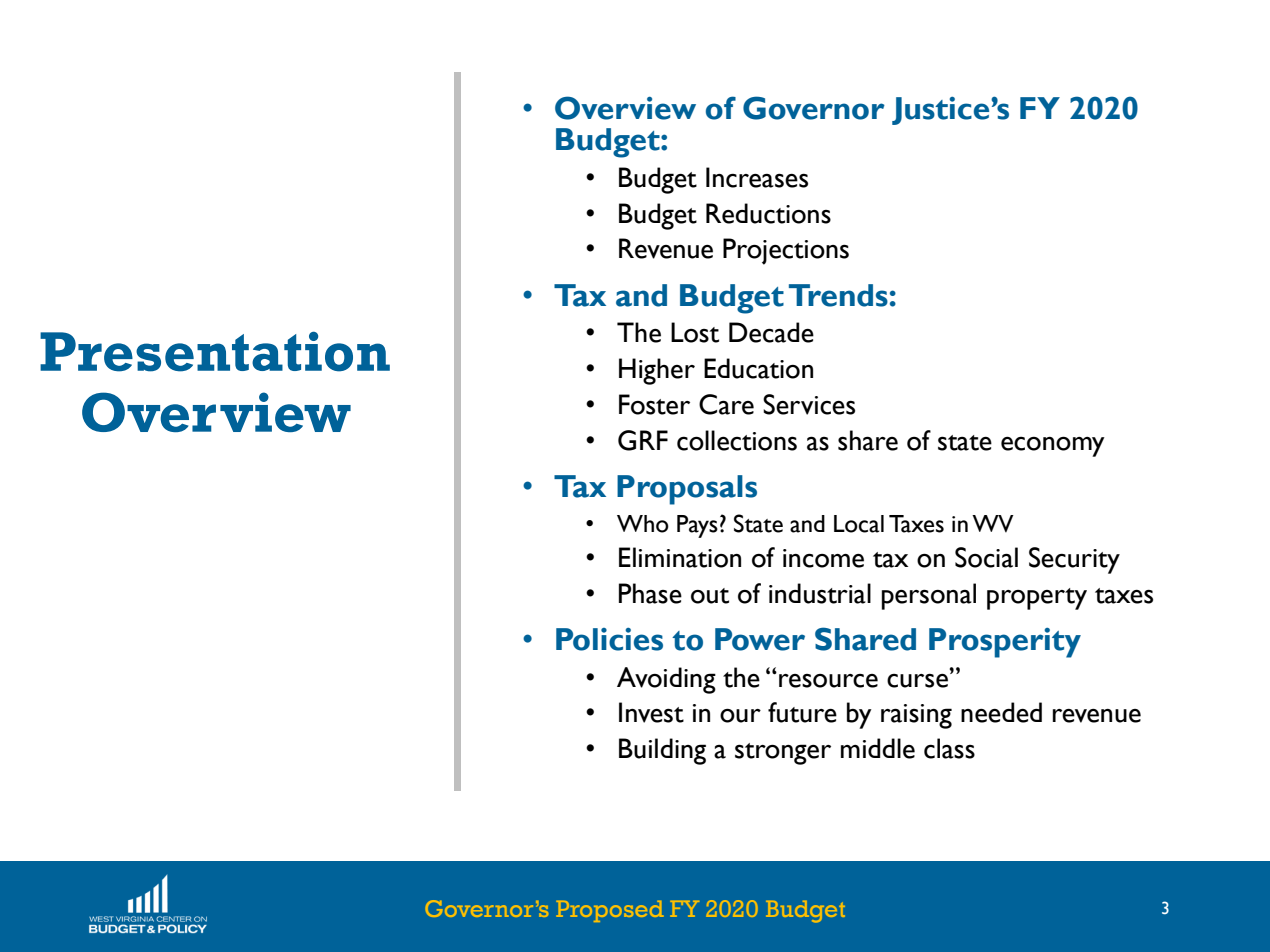 The height and width of the screenshot is (952, 1270). What do you see at coordinates (609, 639) in the screenshot?
I see `Policies` at bounding box center [609, 639].
